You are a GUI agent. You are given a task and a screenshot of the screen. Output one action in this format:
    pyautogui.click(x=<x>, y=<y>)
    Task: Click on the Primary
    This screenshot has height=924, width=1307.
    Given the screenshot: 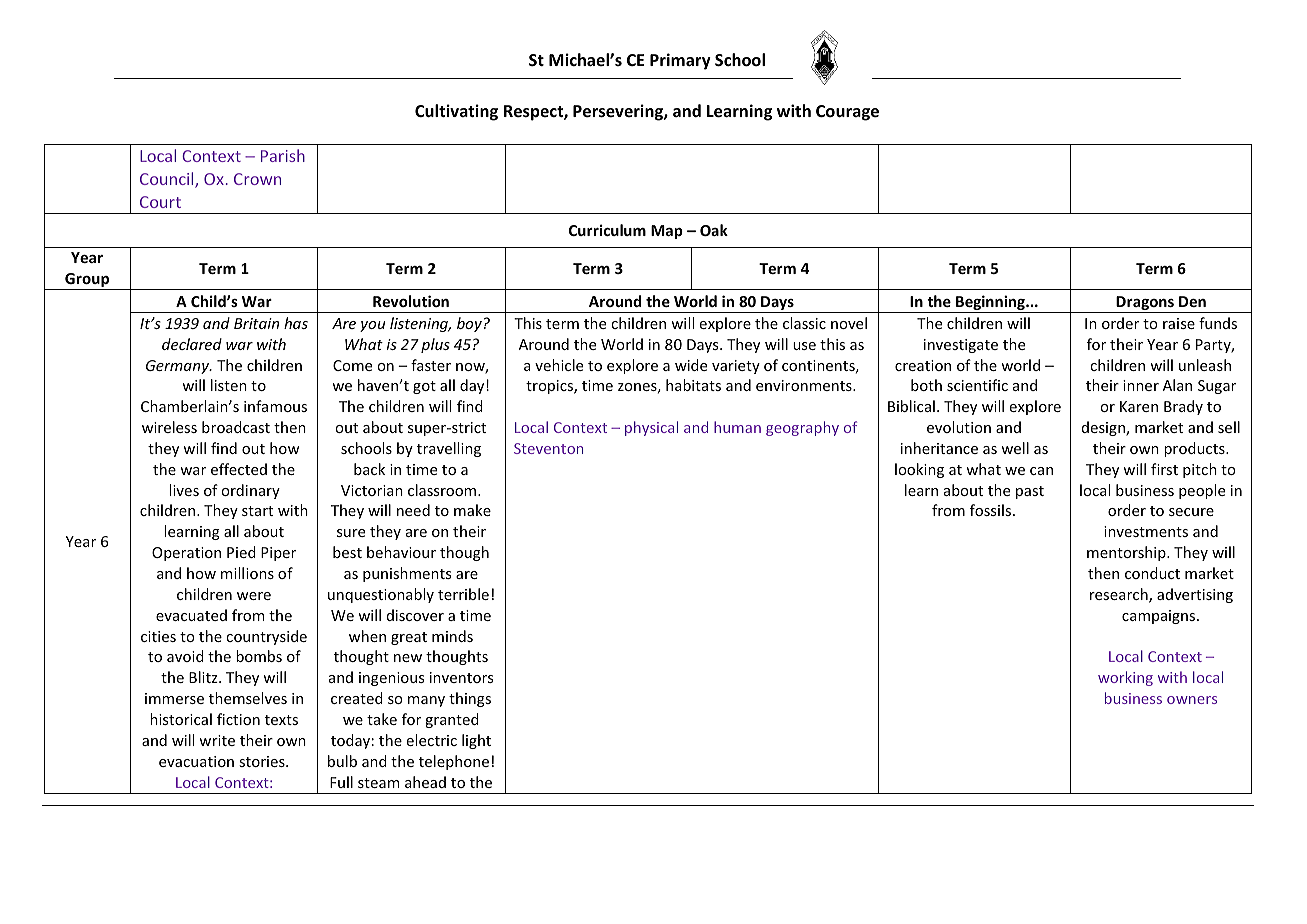 What is the action you would take?
    pyautogui.click(x=680, y=61)
